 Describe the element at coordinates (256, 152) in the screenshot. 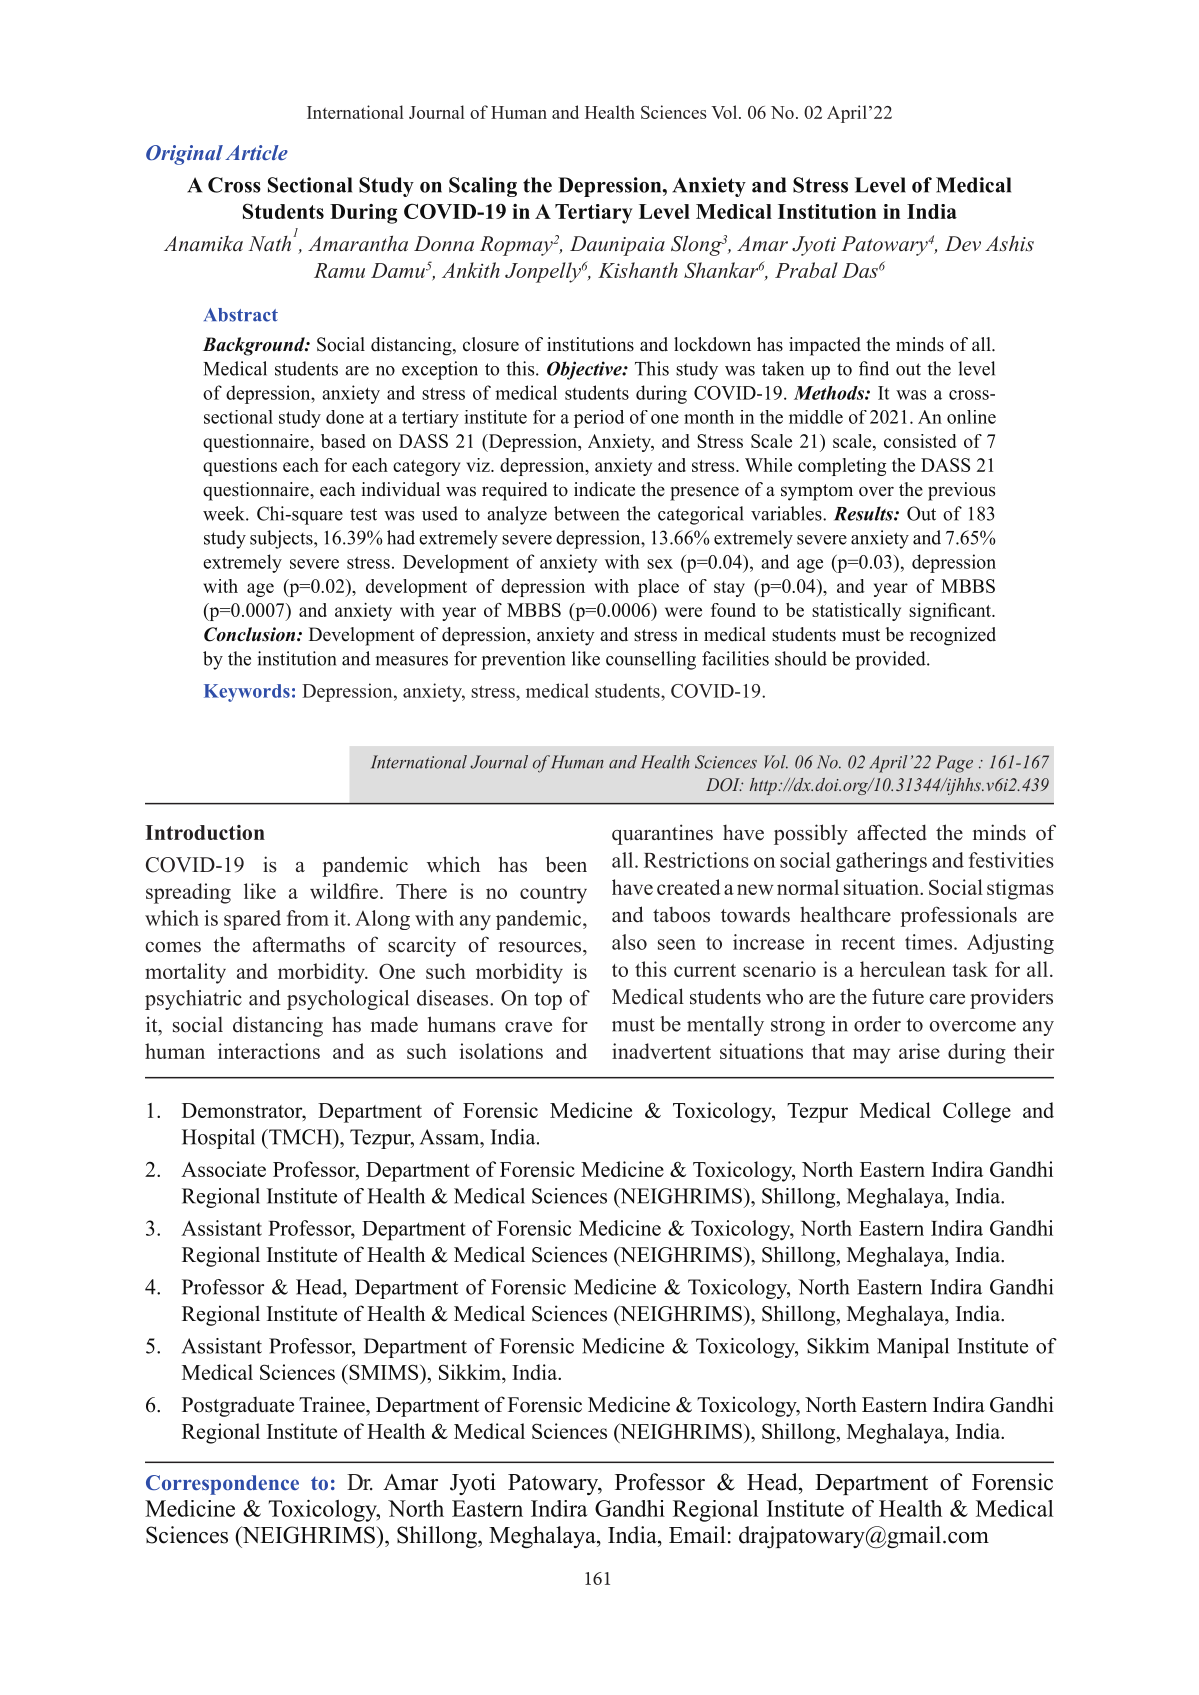

I see `Article` at that location.
